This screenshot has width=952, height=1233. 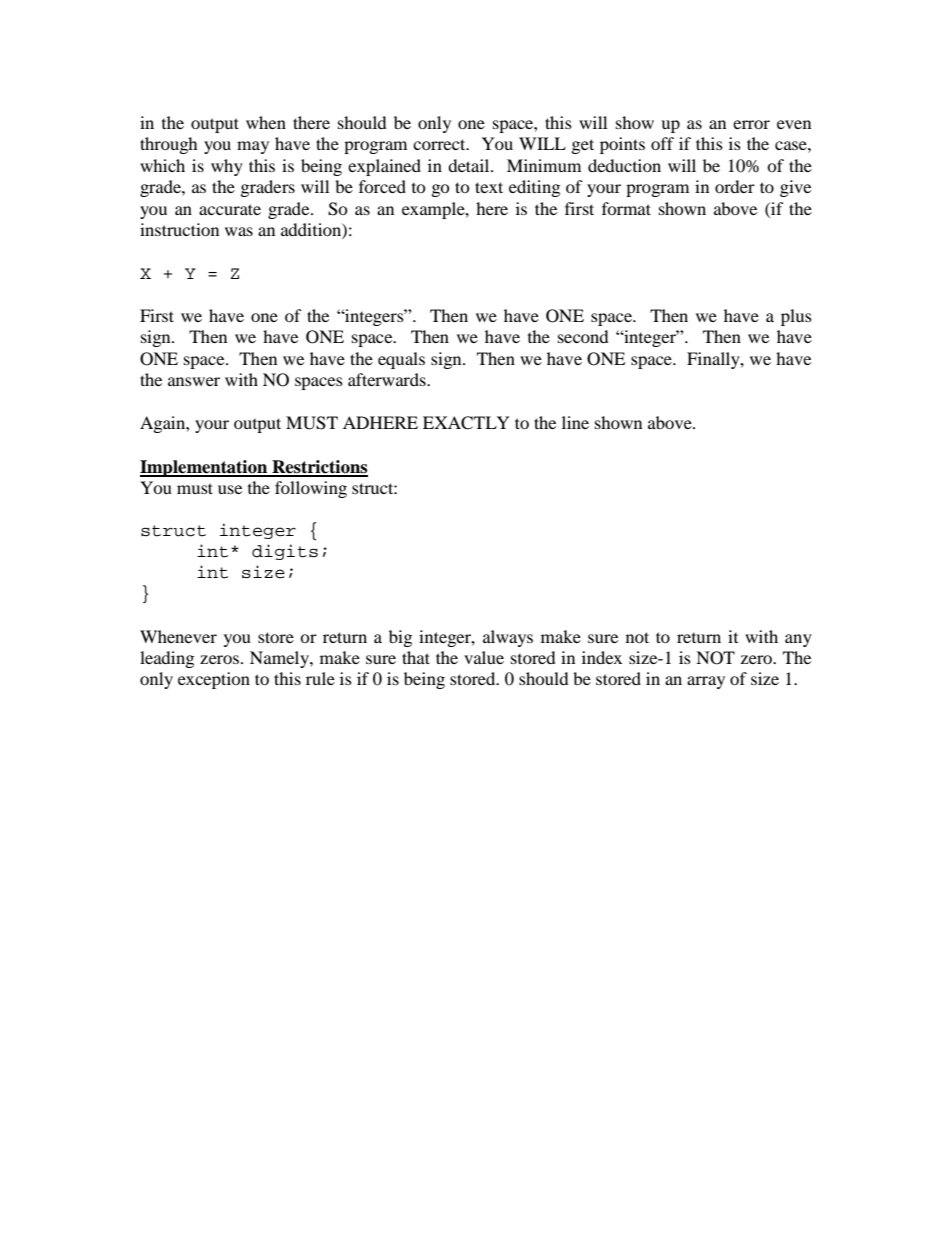 I want to click on exception, so click(x=214, y=680).
